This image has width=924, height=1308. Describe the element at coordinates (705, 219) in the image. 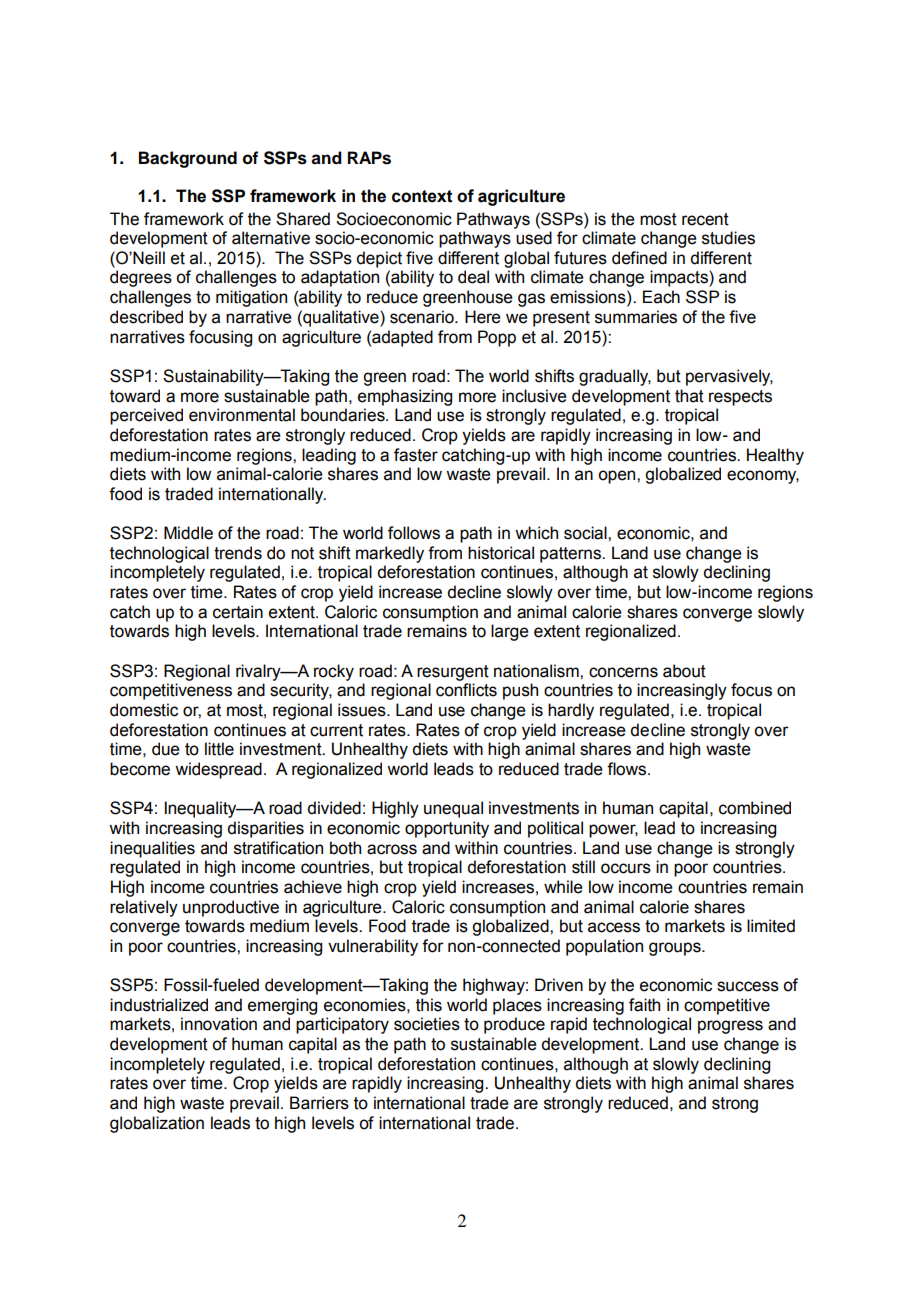

I see `recent` at that location.
